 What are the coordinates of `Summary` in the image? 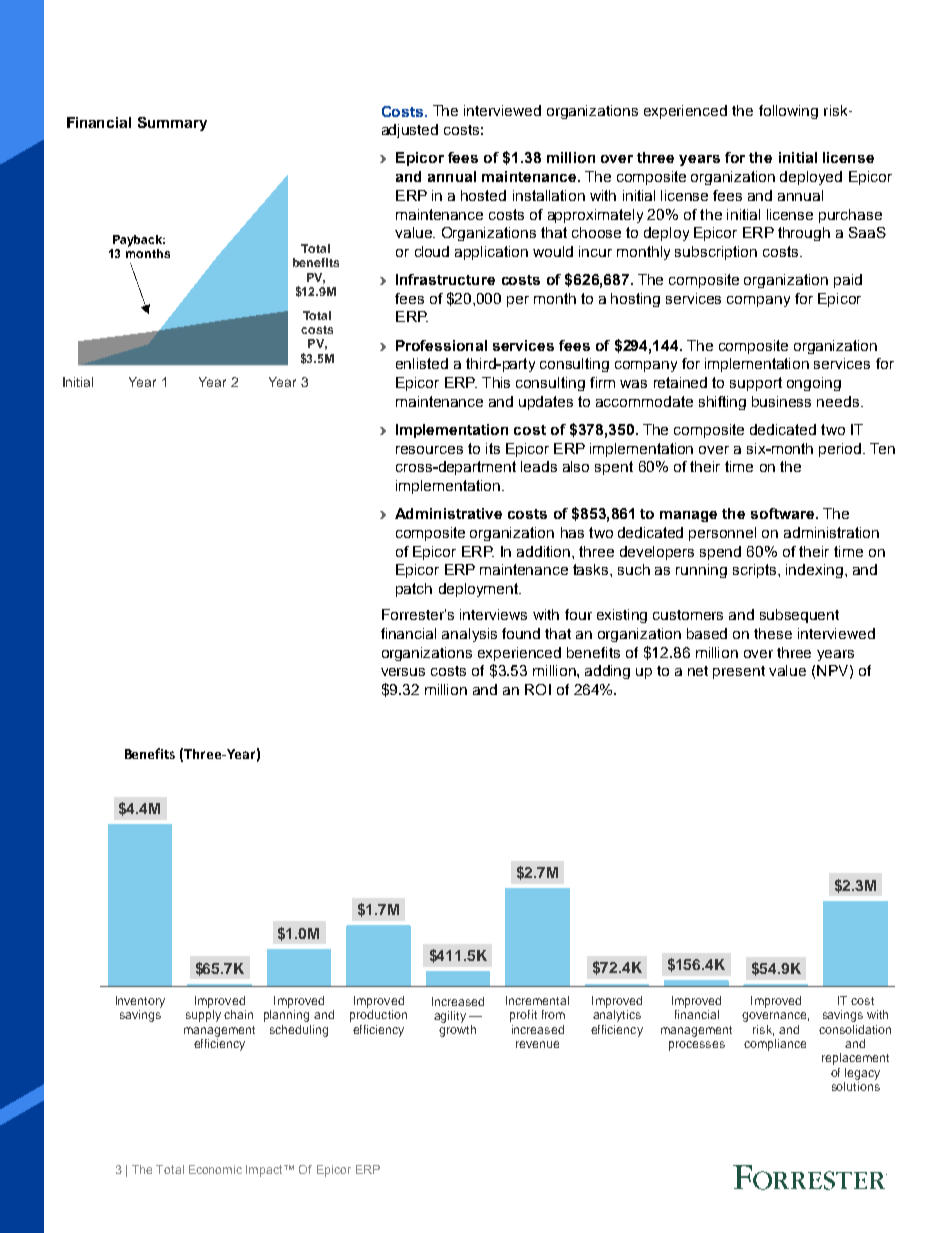 It's located at (172, 124).
